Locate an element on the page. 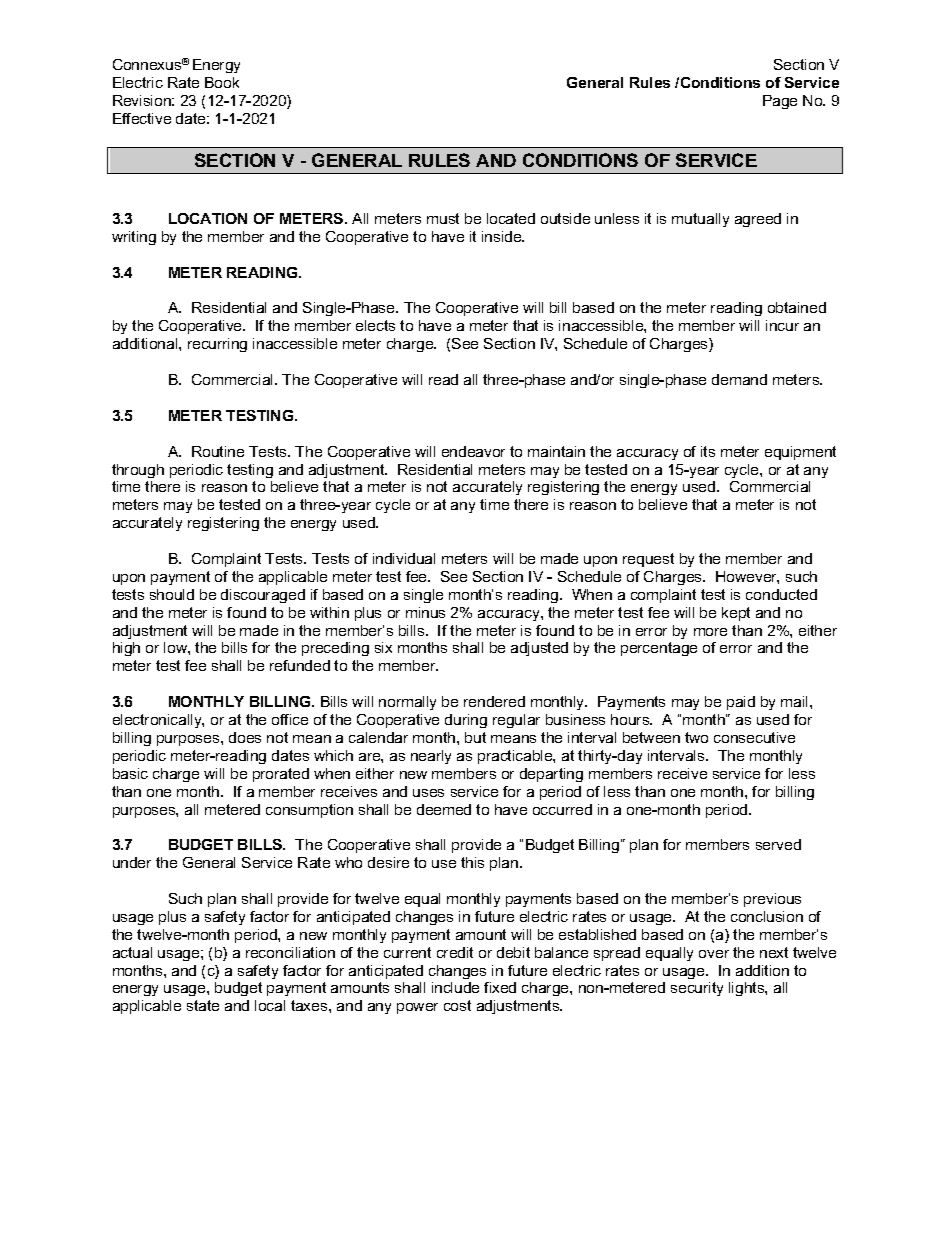 This image has height=1233, width=952. However is located at coordinates (747, 577).
